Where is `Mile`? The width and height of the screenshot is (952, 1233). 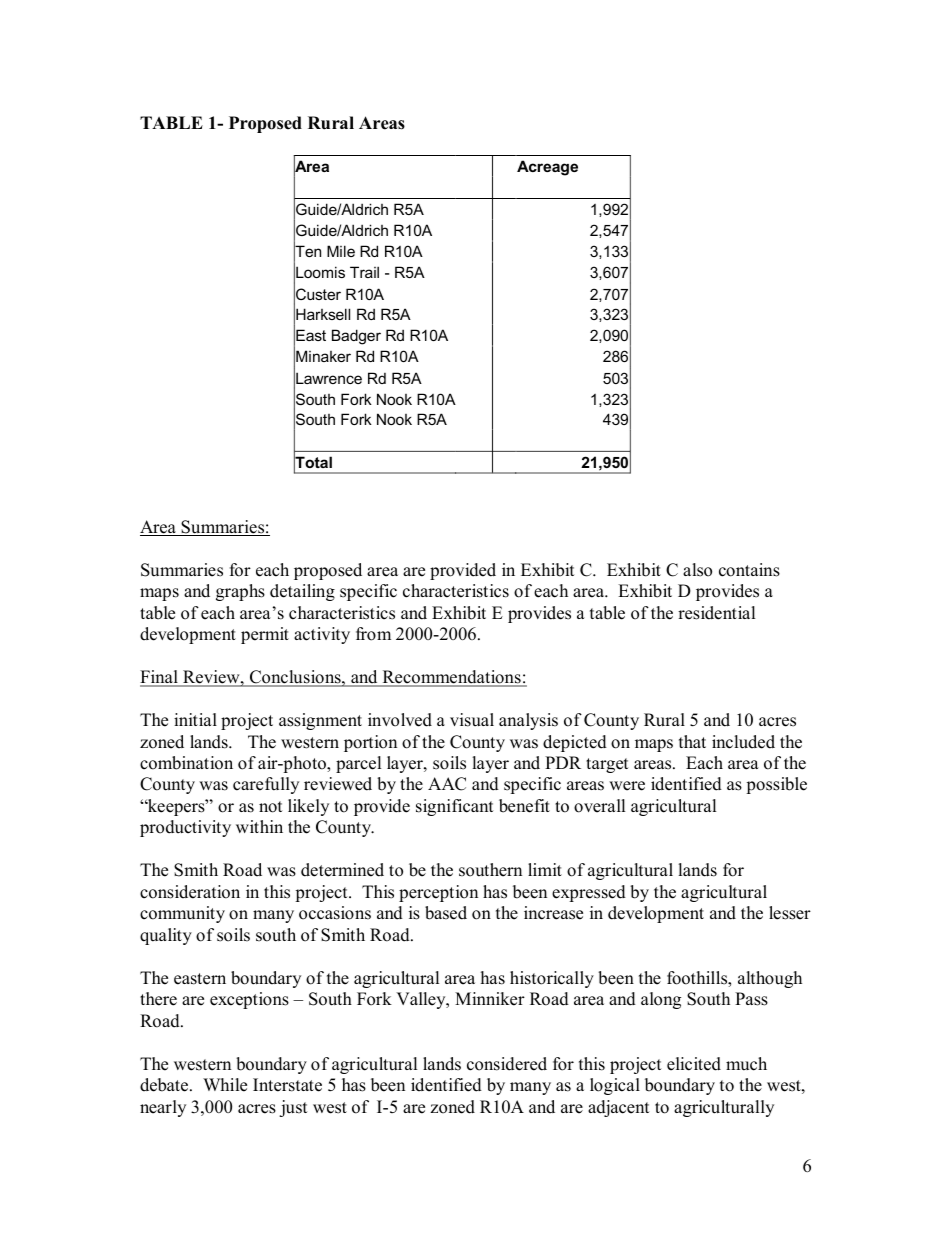
Mile is located at coordinates (341, 251).
